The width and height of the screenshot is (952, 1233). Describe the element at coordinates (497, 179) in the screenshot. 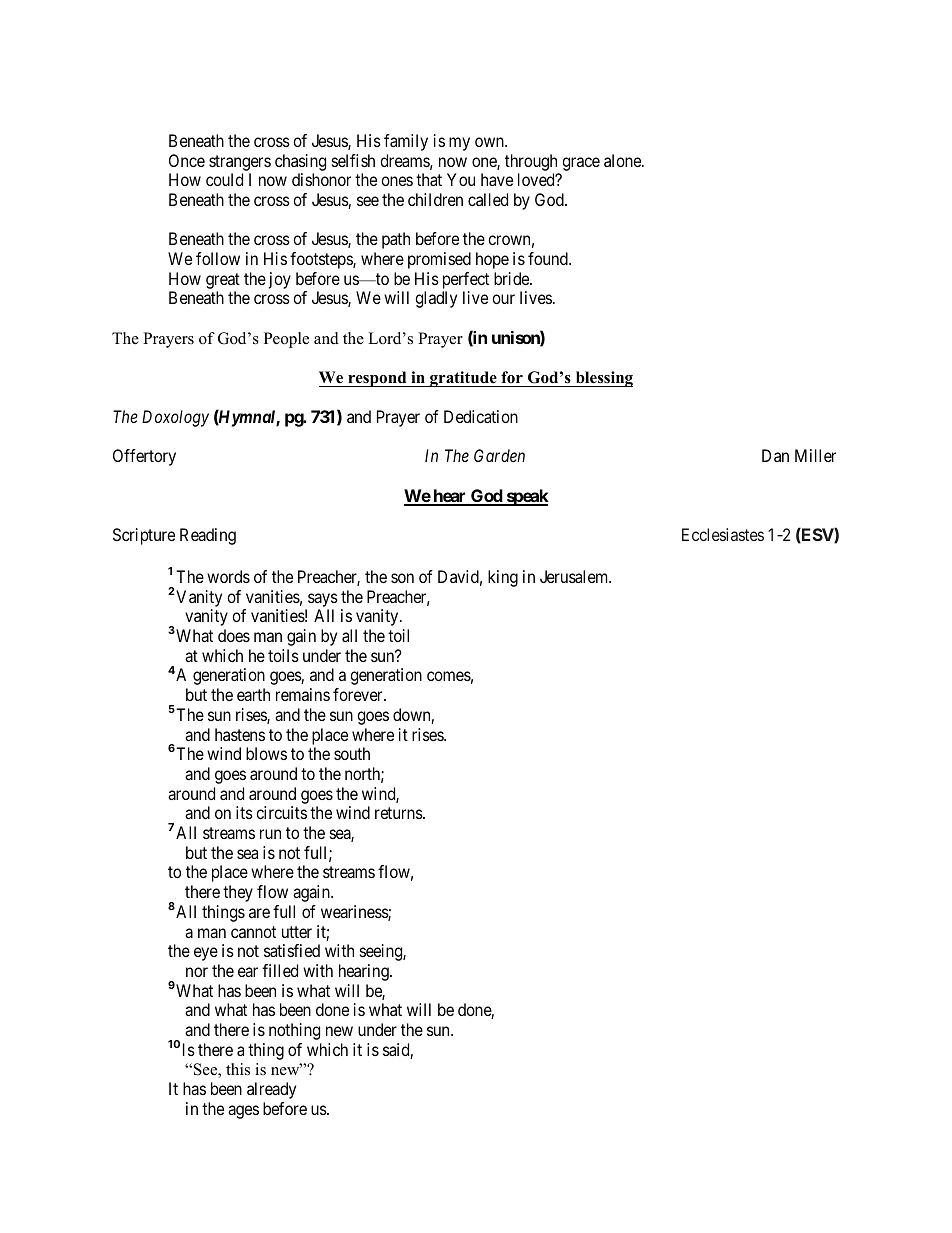

I see `have` at that location.
